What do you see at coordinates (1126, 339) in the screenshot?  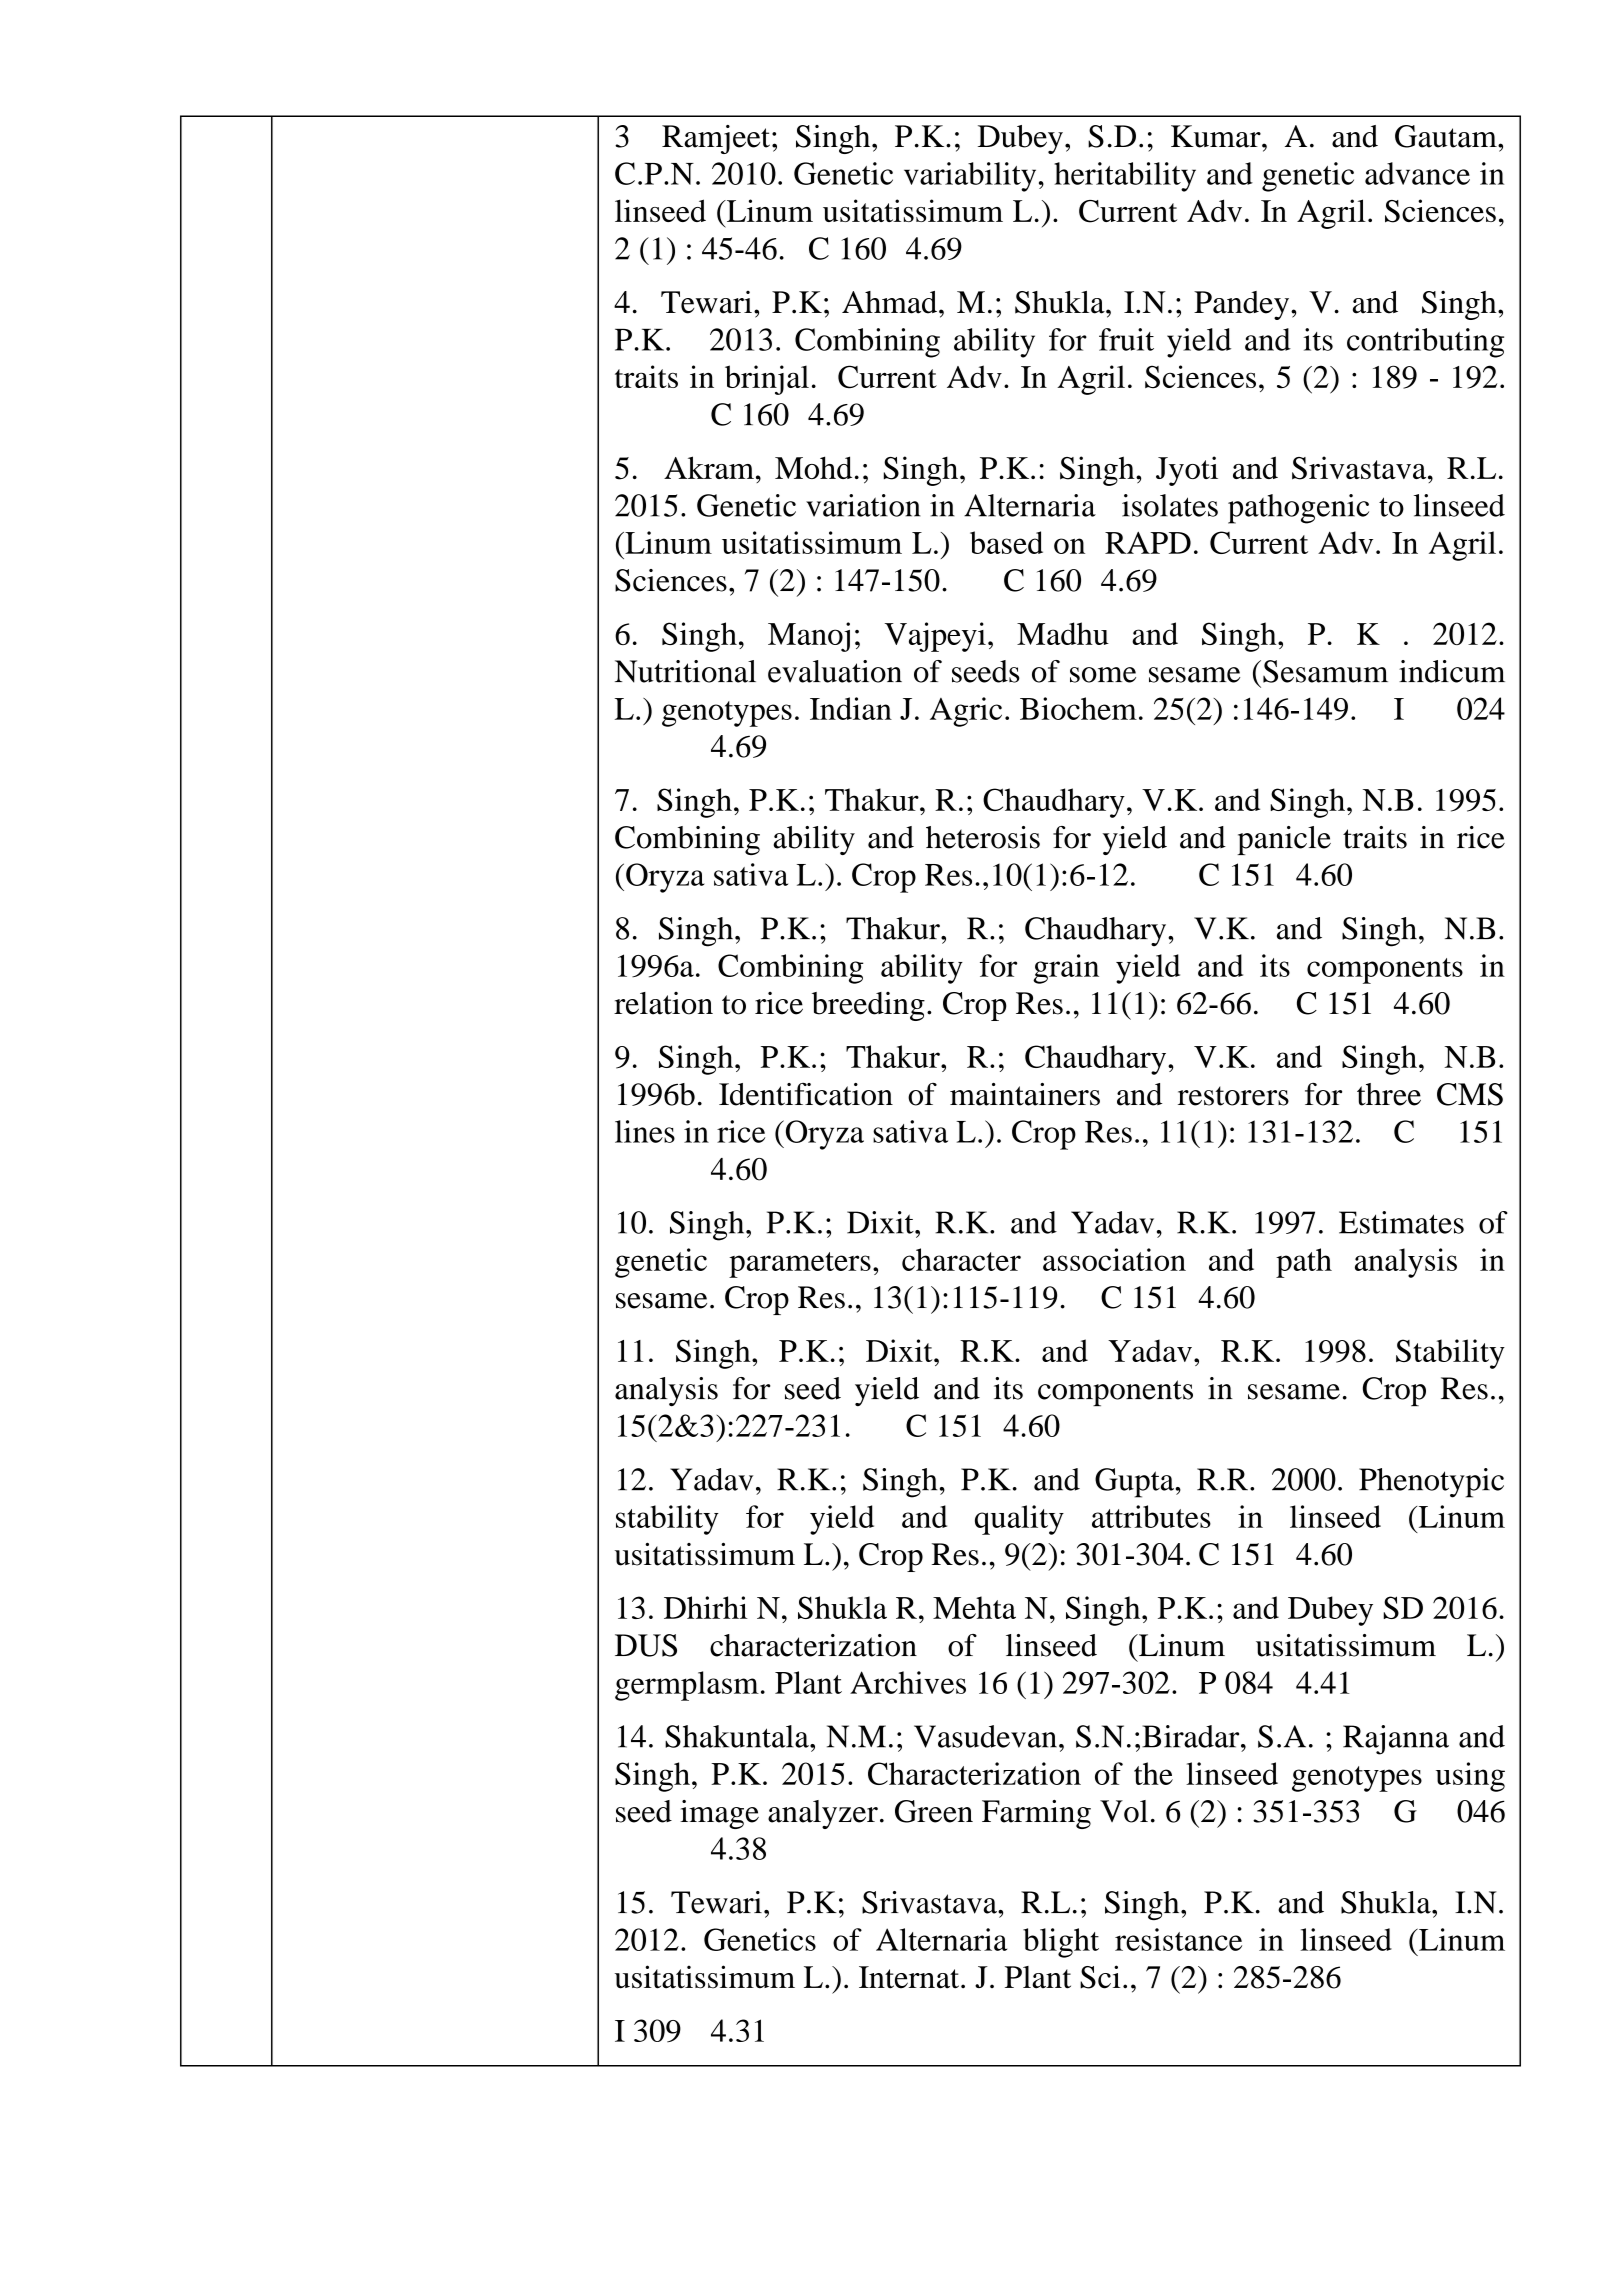 I see `fruit` at bounding box center [1126, 339].
